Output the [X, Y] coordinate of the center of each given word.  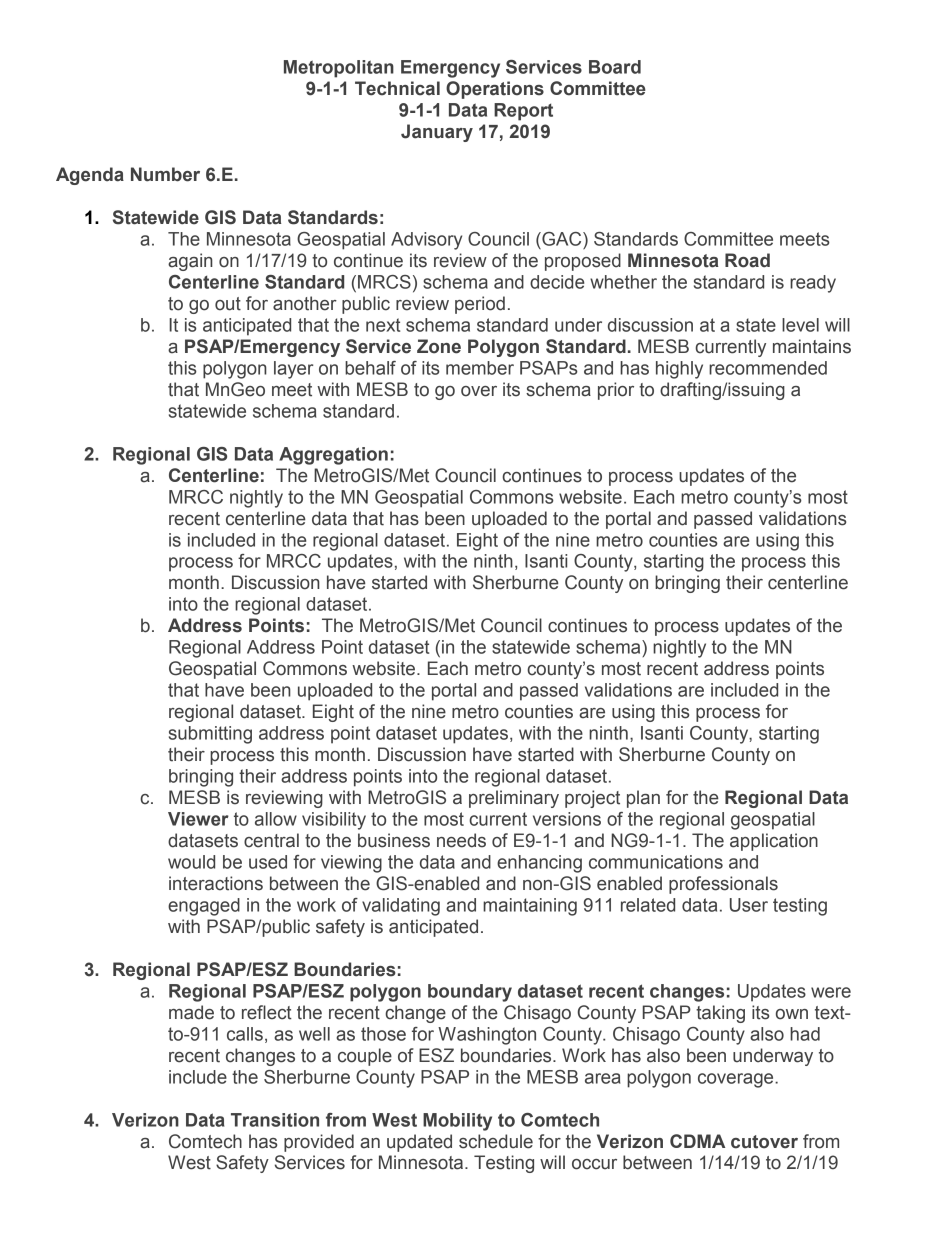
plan [643, 799]
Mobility [457, 1122]
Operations [495, 90]
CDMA [697, 1141]
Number [165, 174]
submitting [210, 735]
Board [615, 67]
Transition [275, 1120]
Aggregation [333, 456]
